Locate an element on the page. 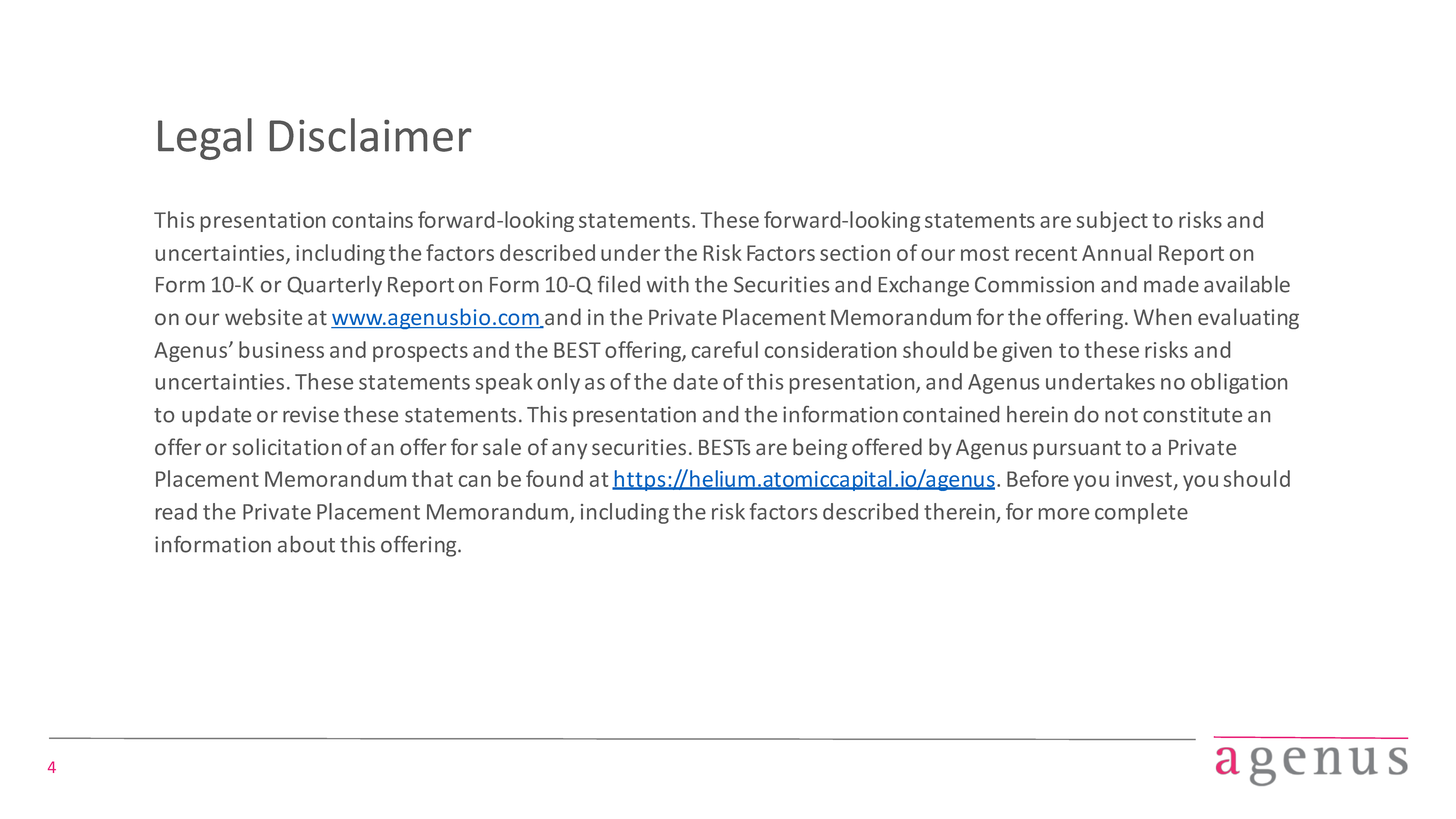 This document has width=1456, height=819. read is located at coordinates (176, 511).
